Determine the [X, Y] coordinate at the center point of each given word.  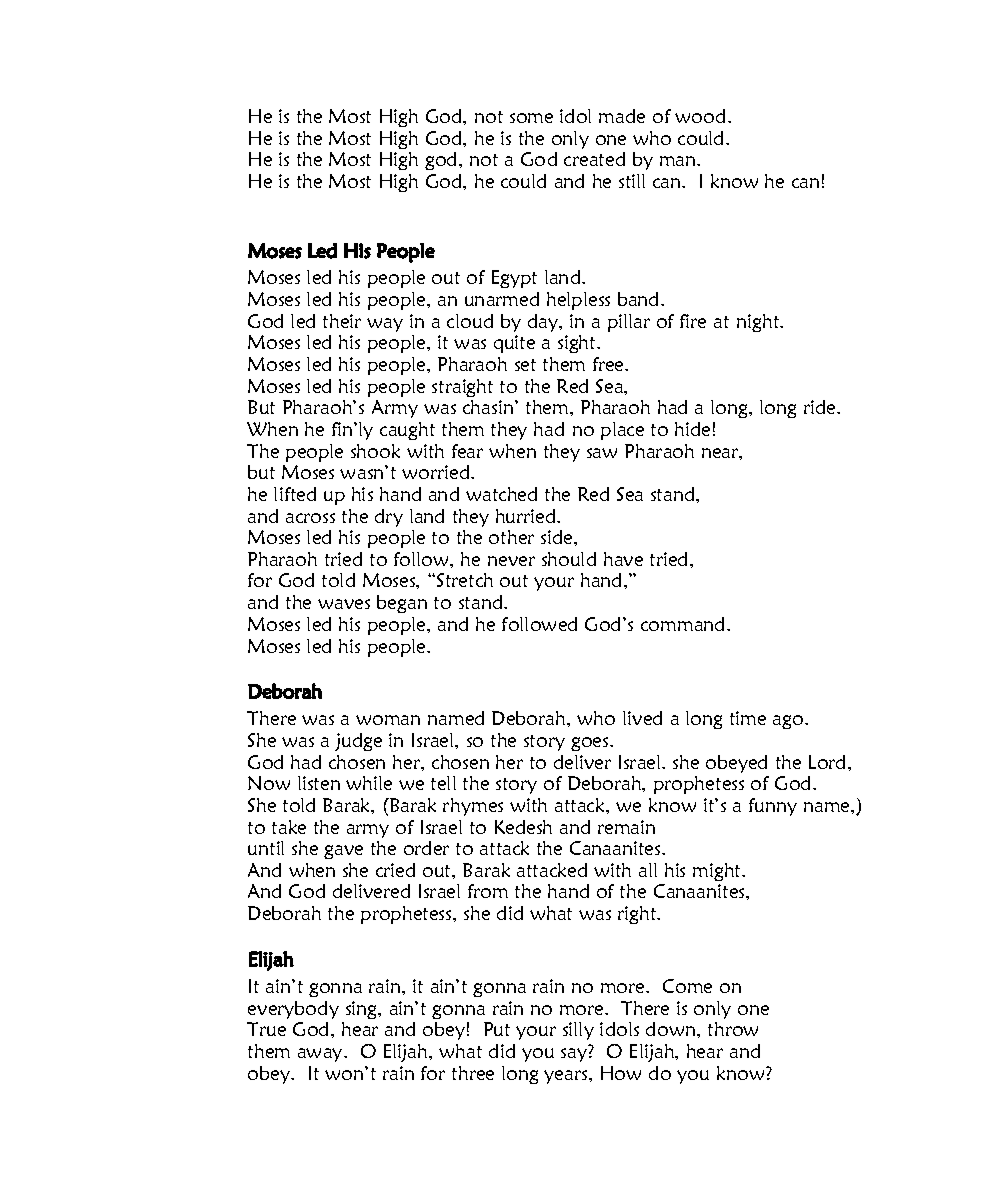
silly [578, 1031]
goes [591, 744]
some [531, 118]
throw [733, 1029]
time [748, 718]
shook [375, 451]
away [321, 1055]
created [594, 159]
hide [692, 429]
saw [602, 453]
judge [358, 742]
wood [702, 116]
